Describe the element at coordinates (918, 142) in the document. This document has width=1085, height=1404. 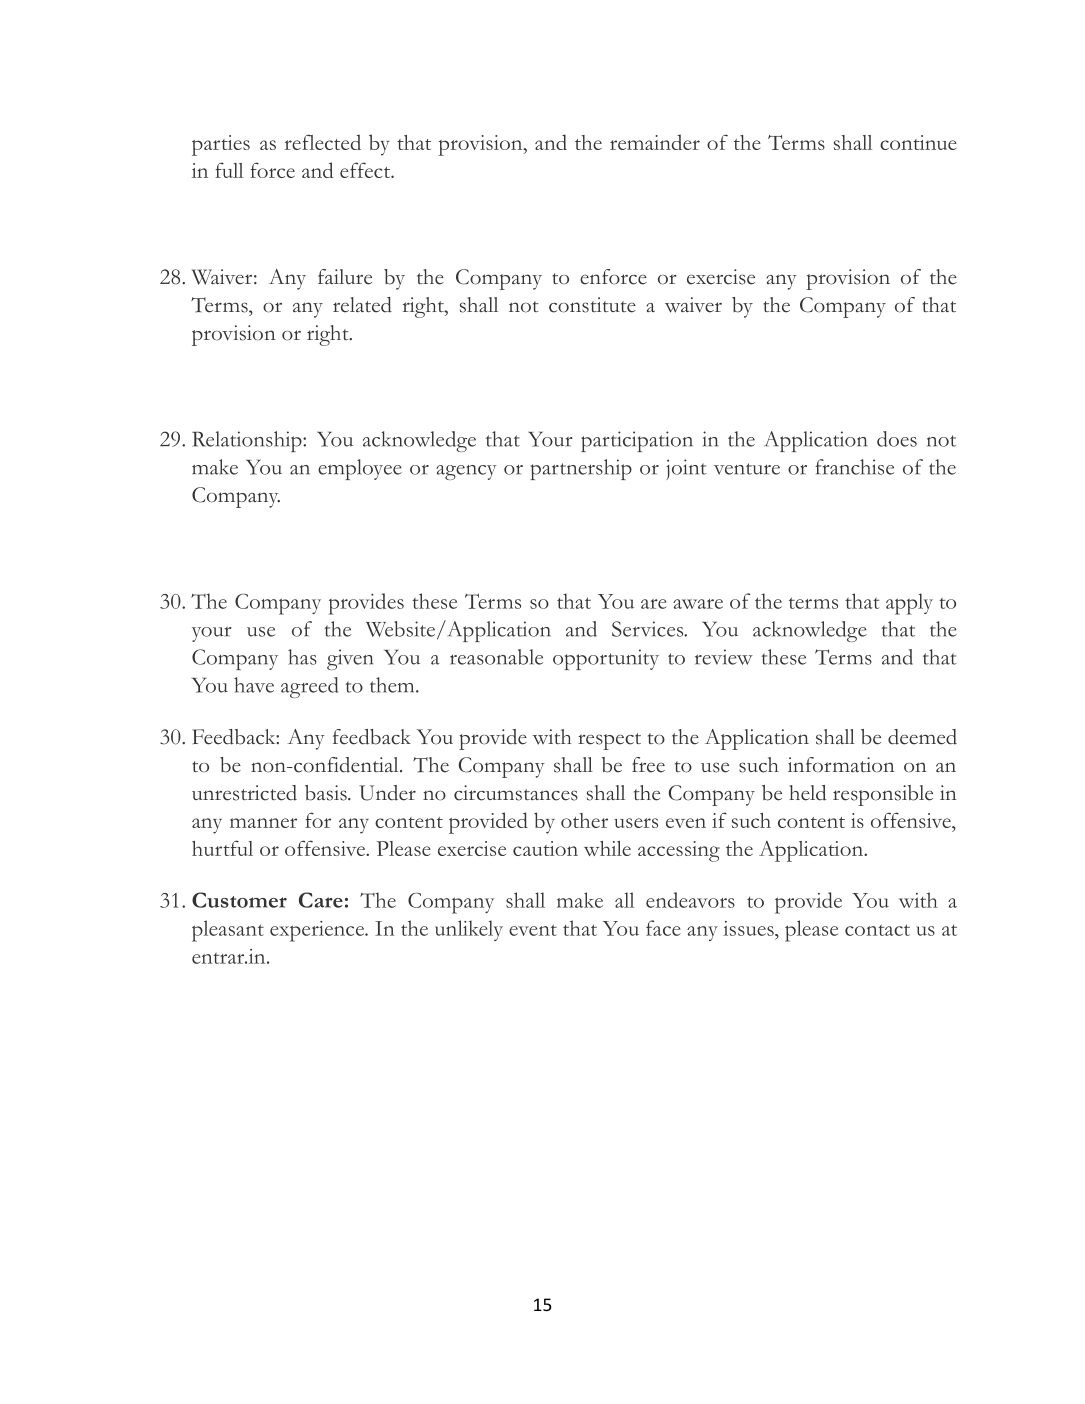
I see `continue` at that location.
